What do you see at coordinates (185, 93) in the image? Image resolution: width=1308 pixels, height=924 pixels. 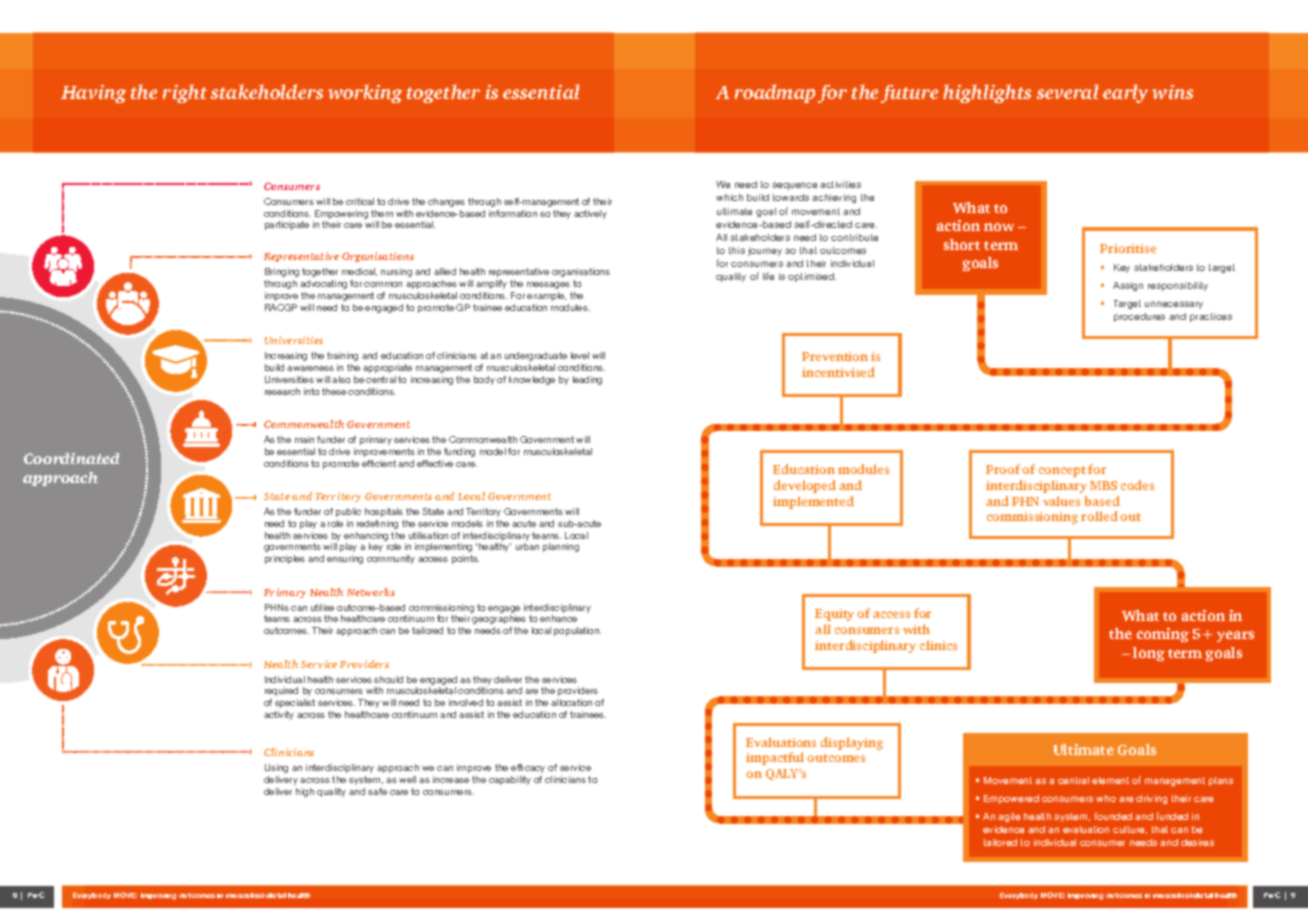 I see `right` at bounding box center [185, 93].
